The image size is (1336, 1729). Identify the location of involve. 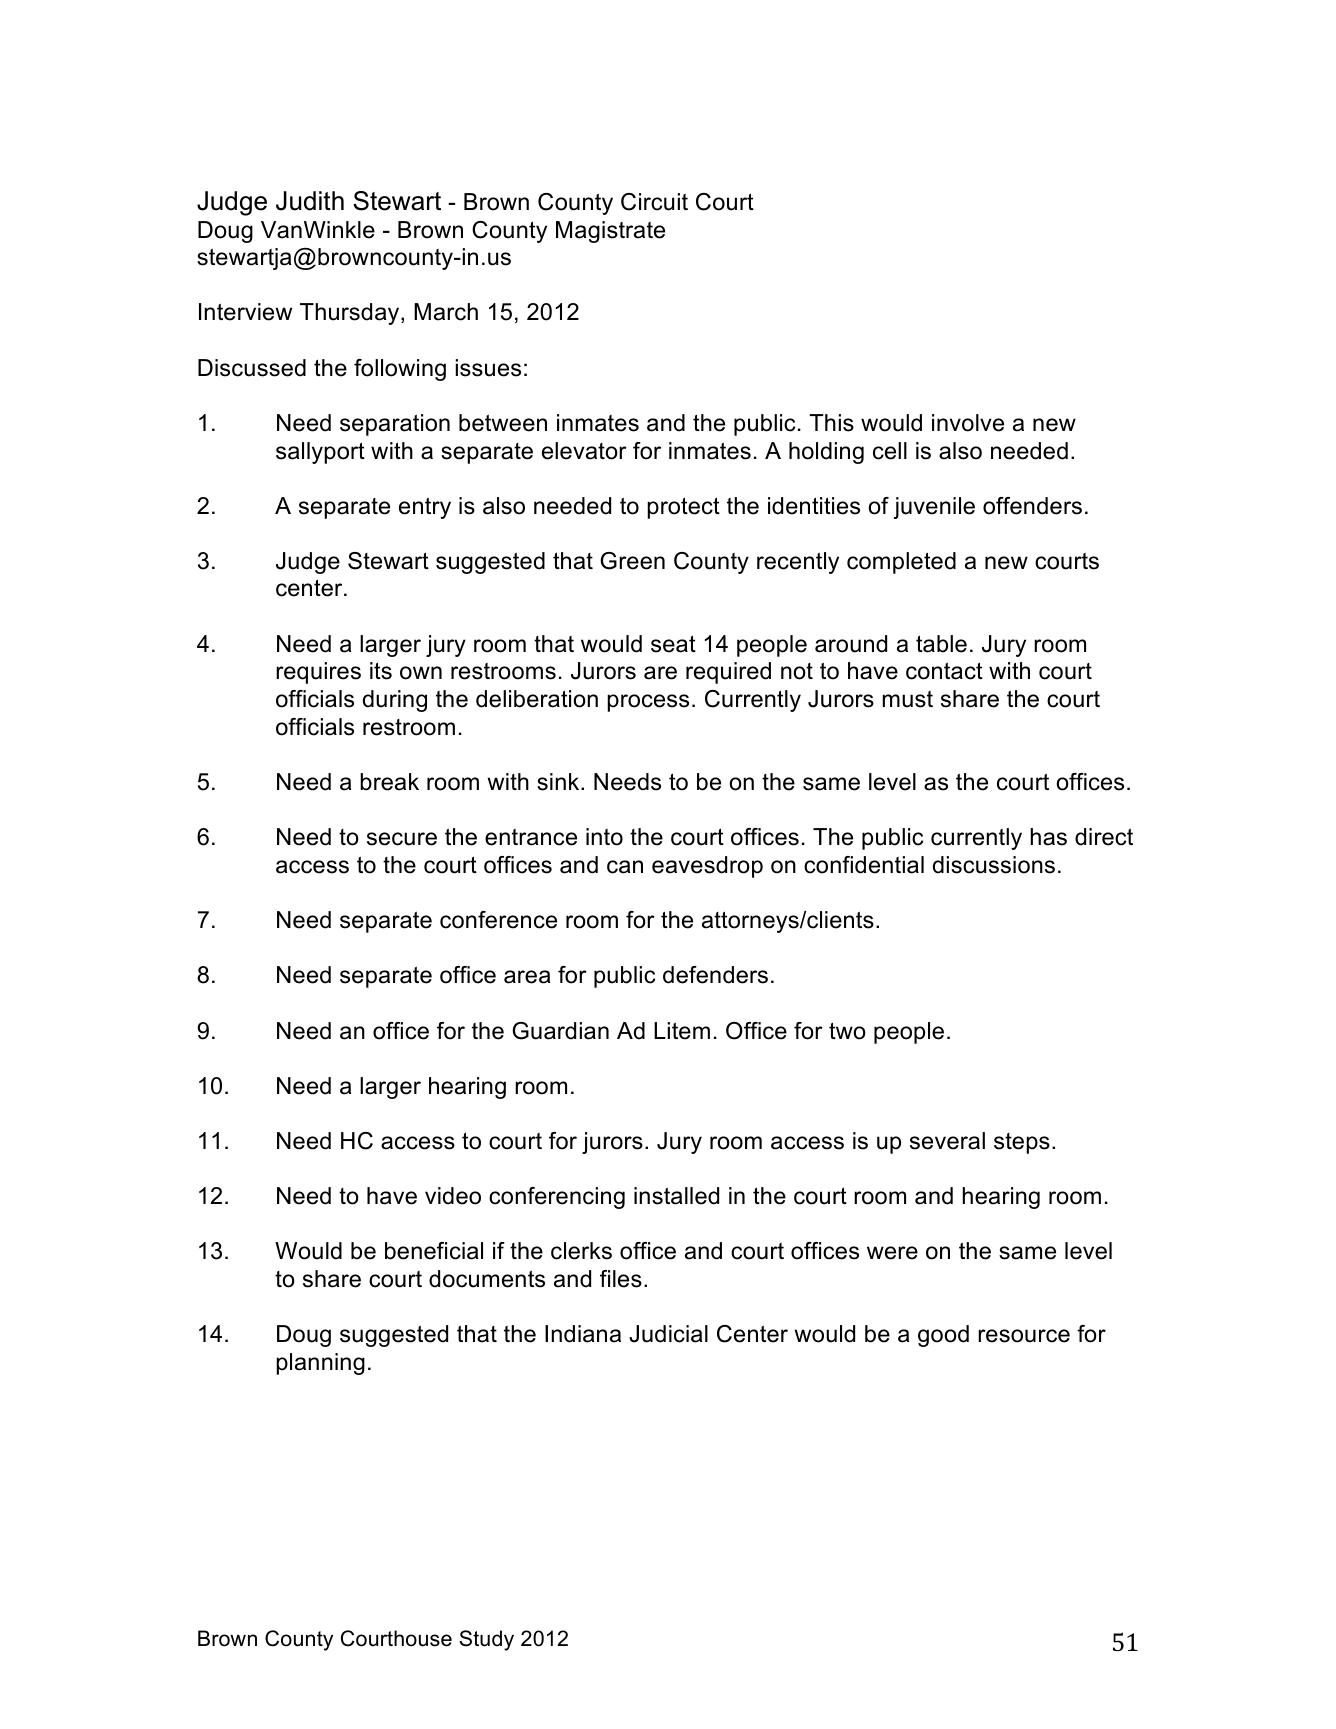
(968, 423).
